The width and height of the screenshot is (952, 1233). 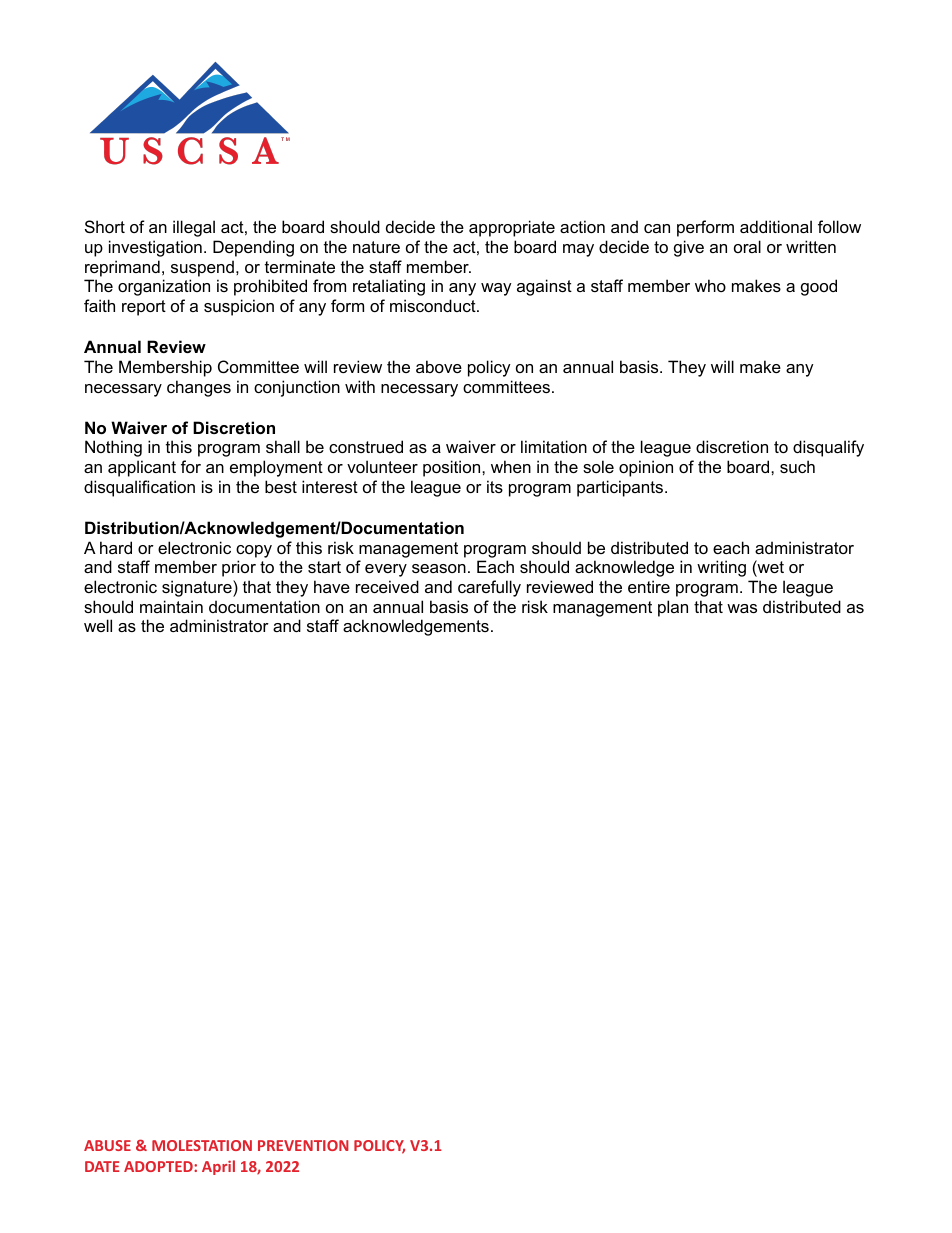 I want to click on PREVENTION, so click(x=303, y=1145).
